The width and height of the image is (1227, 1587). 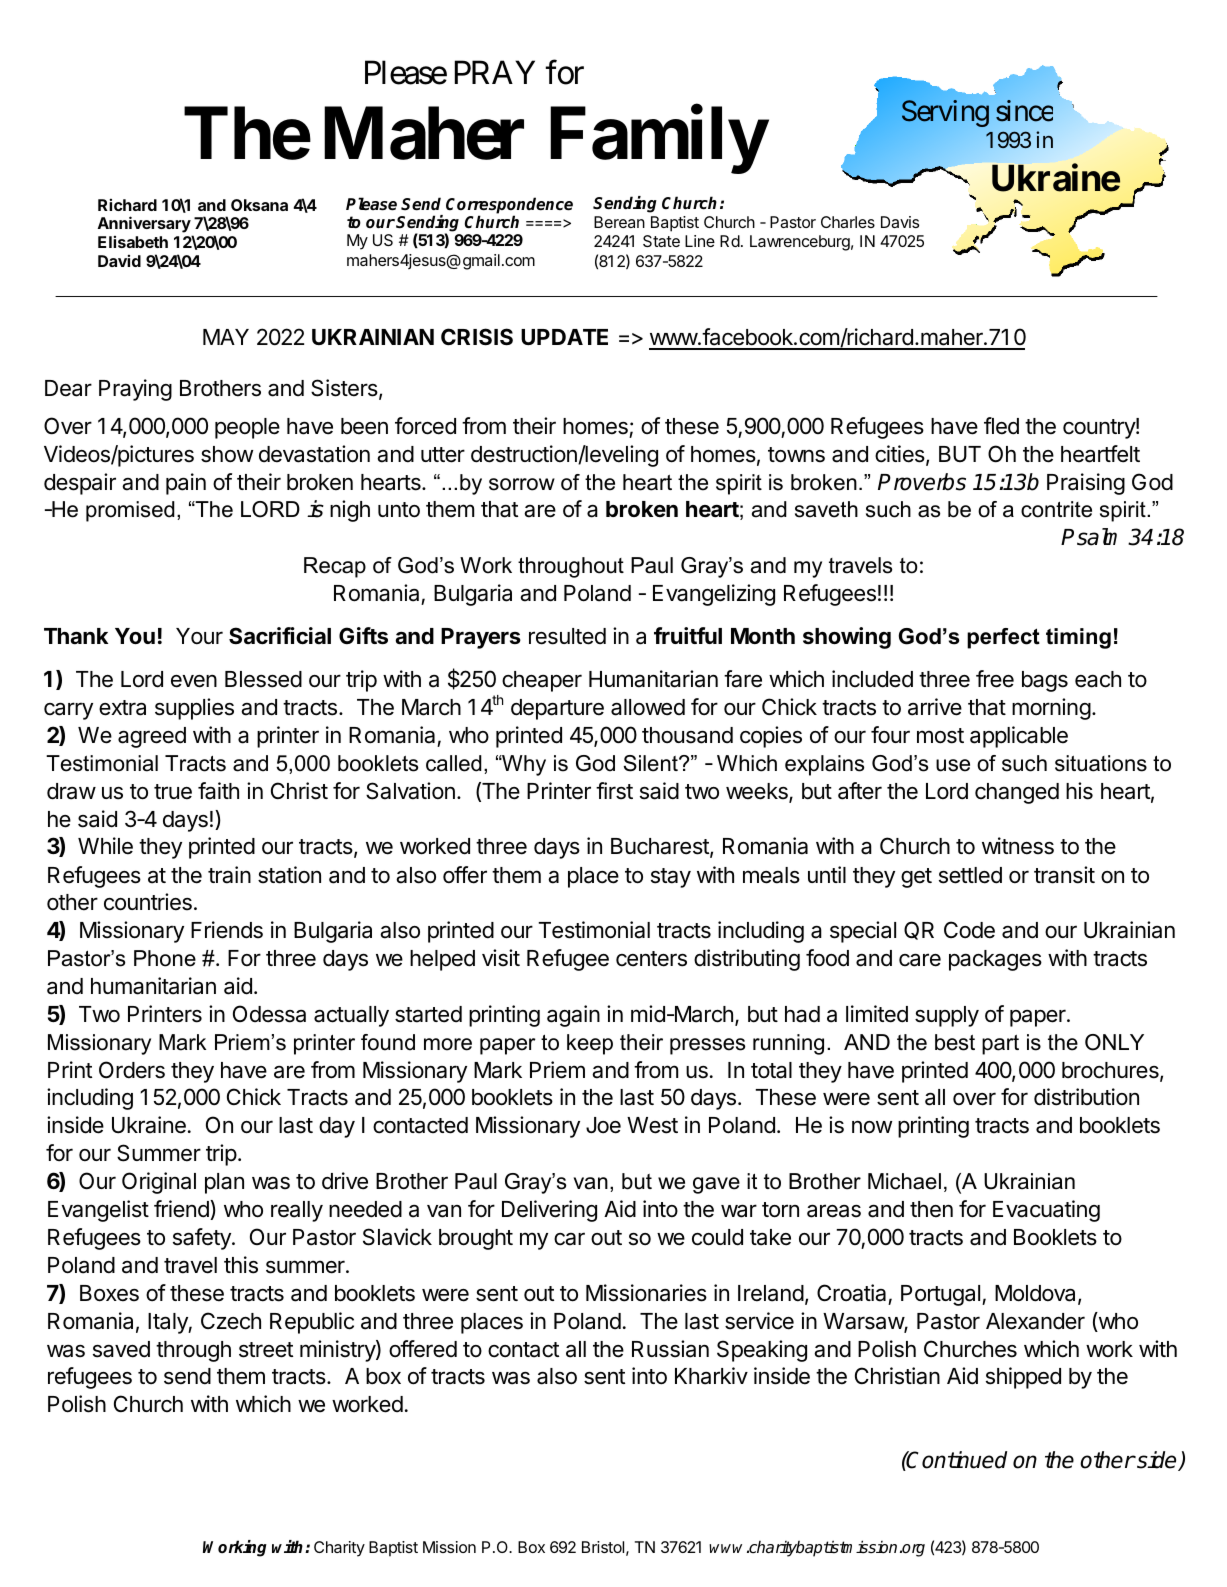 I want to click on Alexander, so click(x=1035, y=1321).
